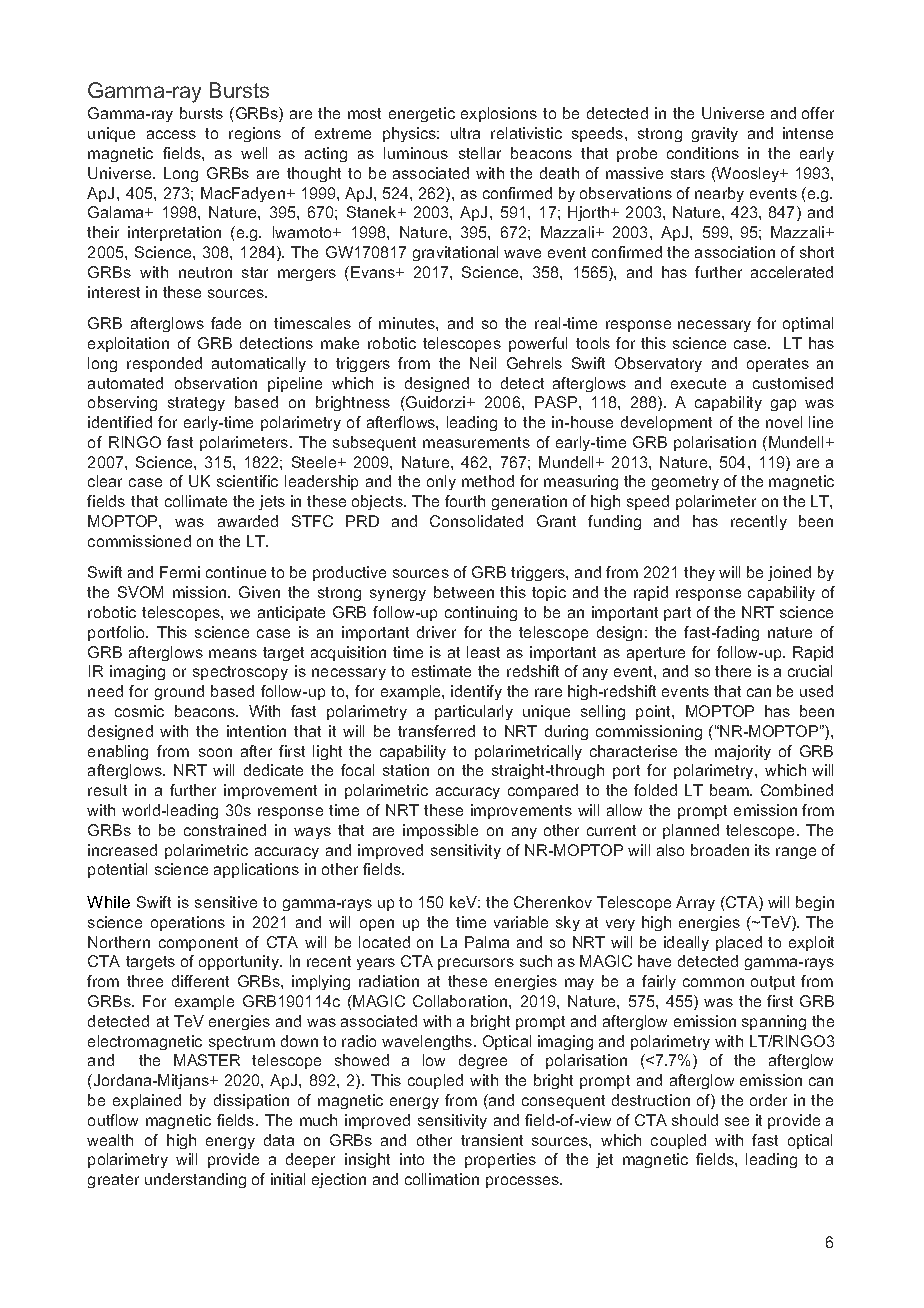 This screenshot has width=924, height=1308. Describe the element at coordinates (188, 923) in the screenshot. I see `operations` at that location.
